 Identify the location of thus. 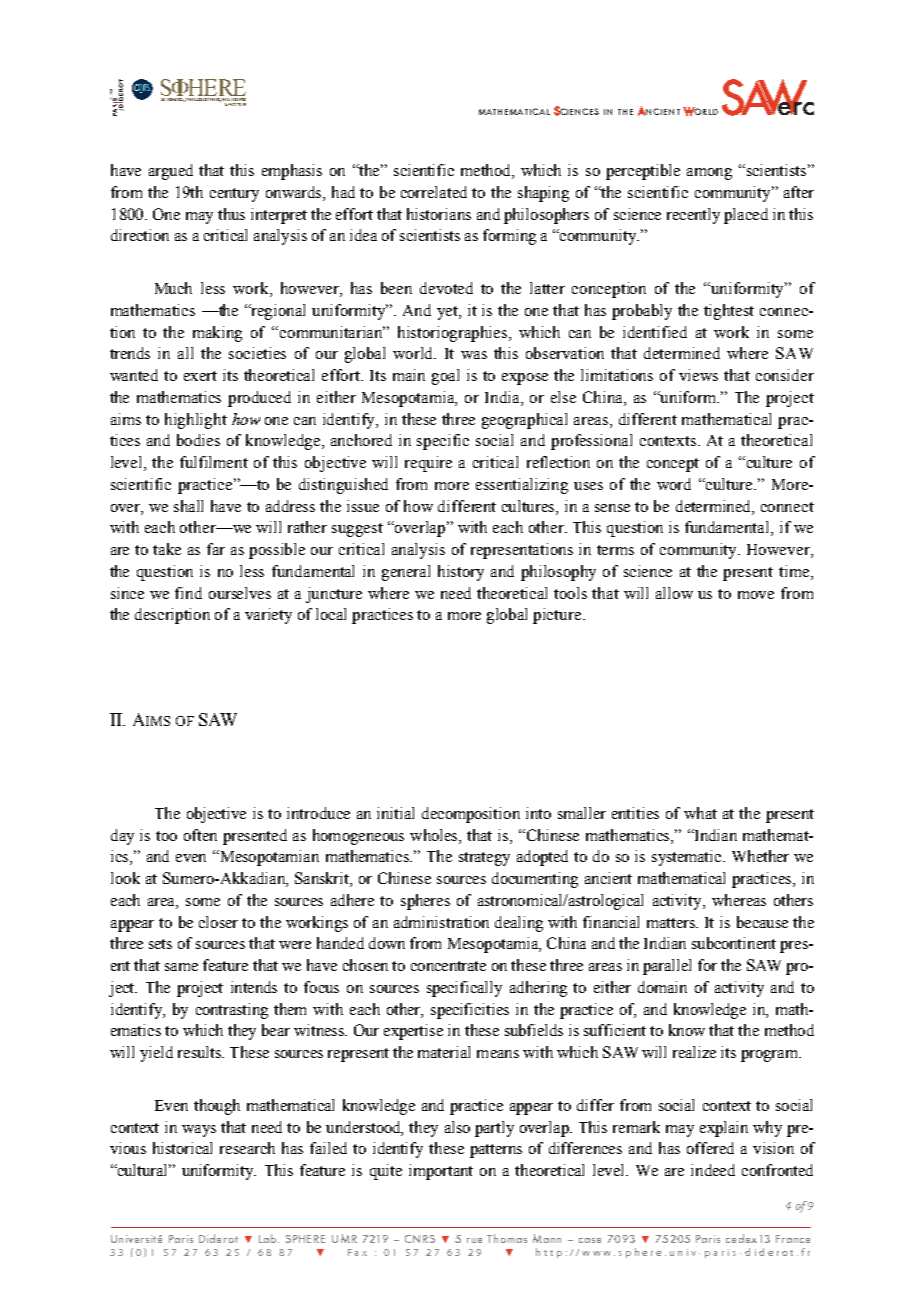
(231, 214).
